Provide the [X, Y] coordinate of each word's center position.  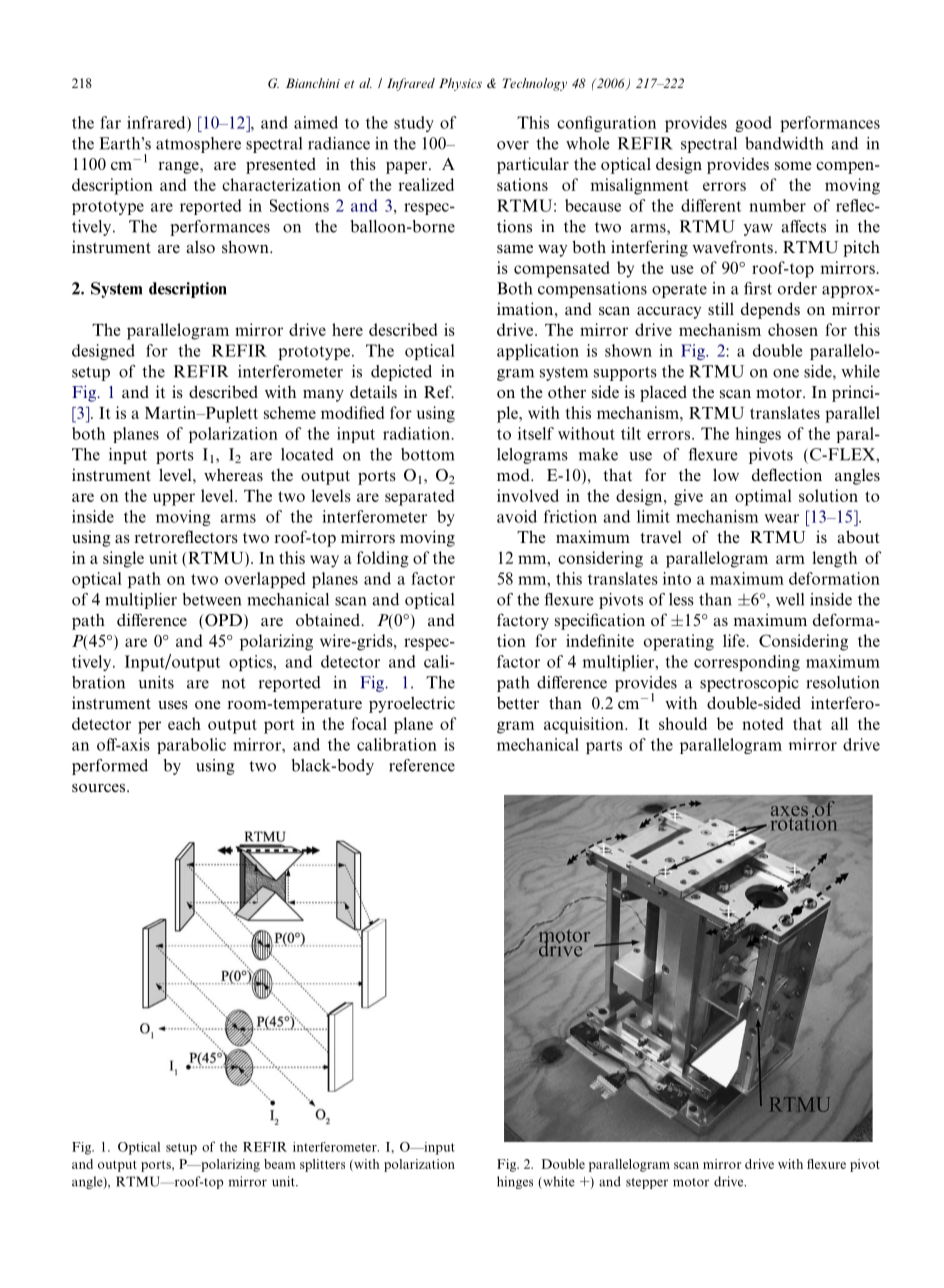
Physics [460, 84]
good [753, 124]
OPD [224, 621]
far [110, 122]
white [558, 1182]
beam [280, 1164]
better [518, 702]
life [734, 640]
